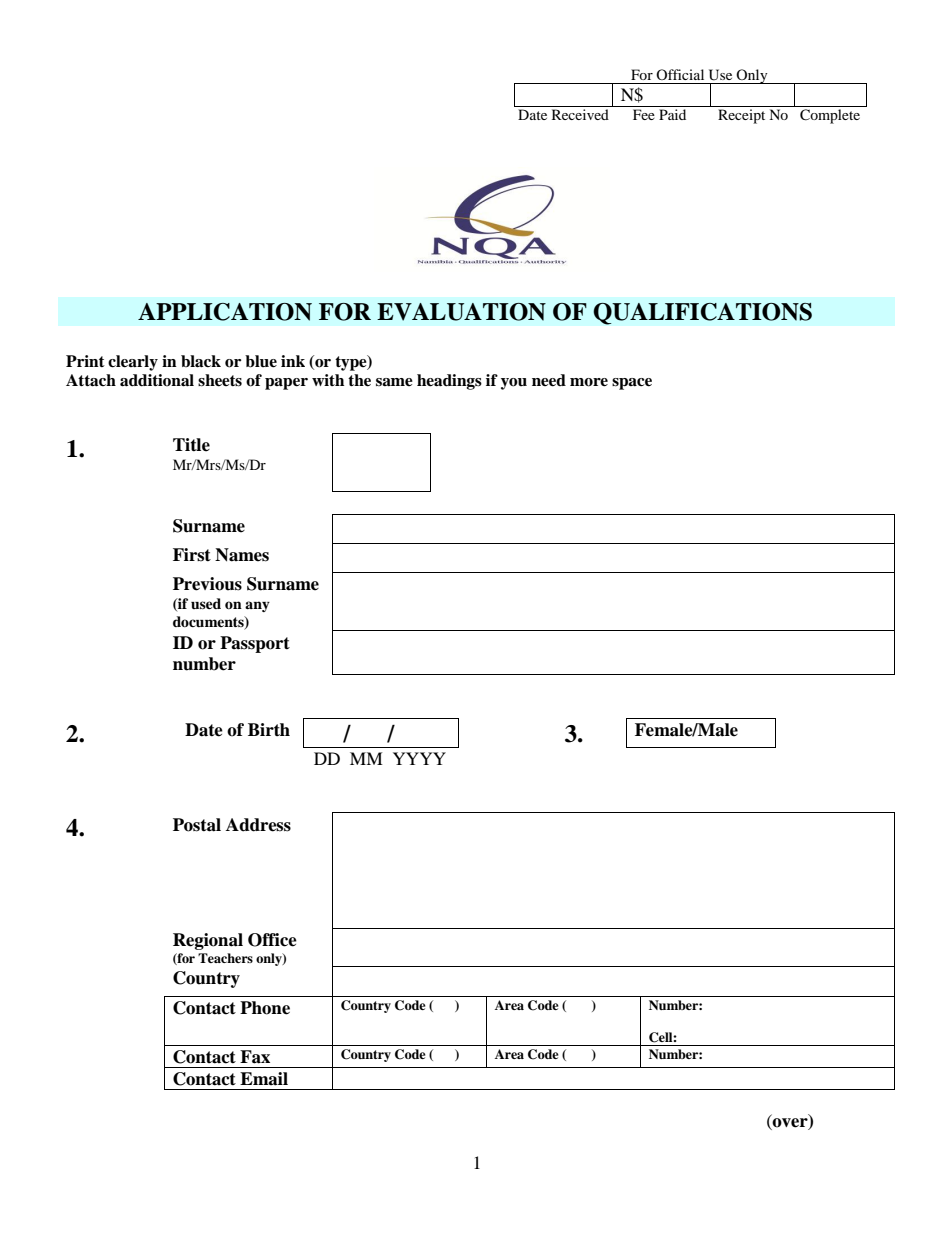 The image size is (952, 1233). What do you see at coordinates (255, 1057) in the screenshot?
I see `Fax` at bounding box center [255, 1057].
